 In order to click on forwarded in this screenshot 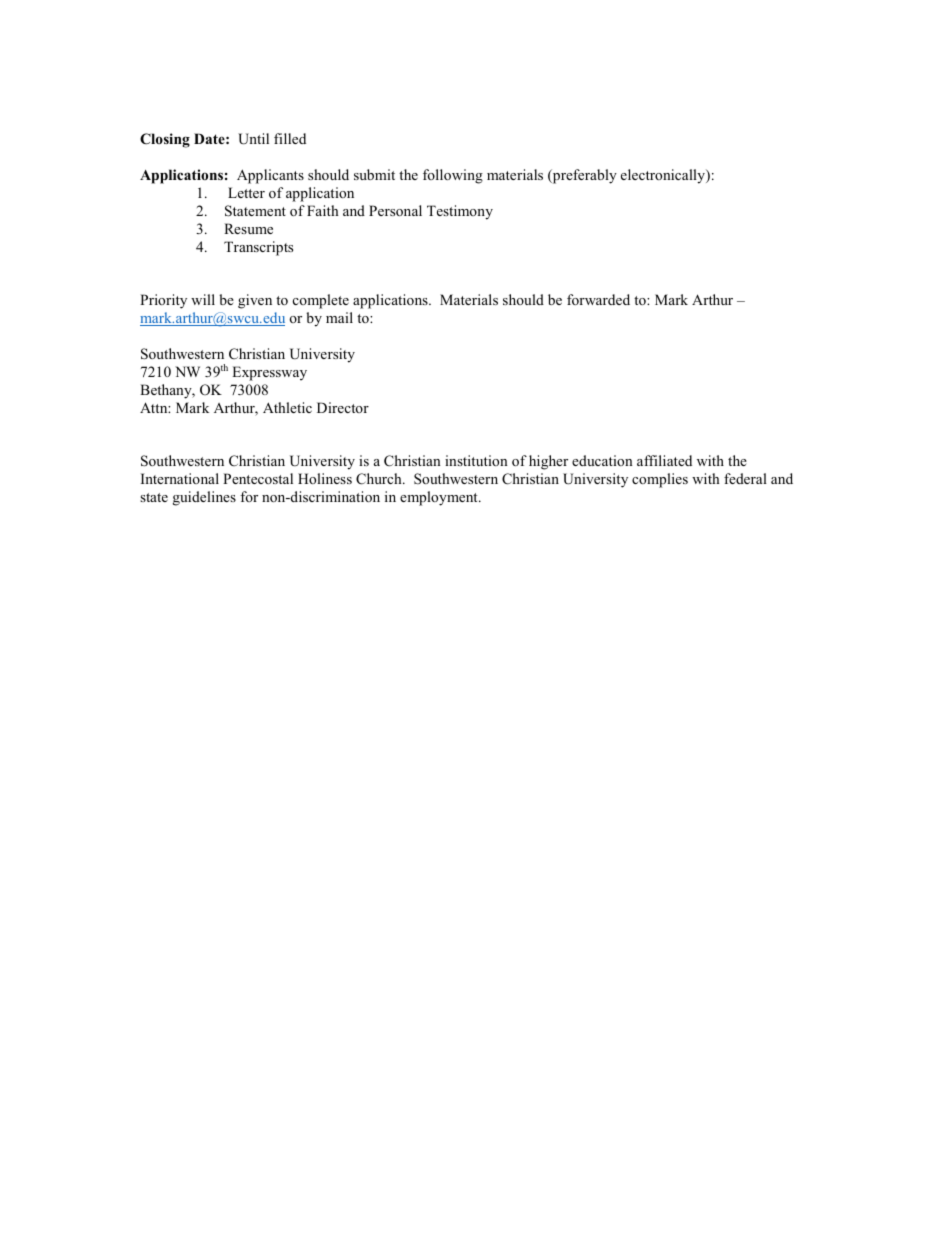, I will do `click(598, 299)`.
